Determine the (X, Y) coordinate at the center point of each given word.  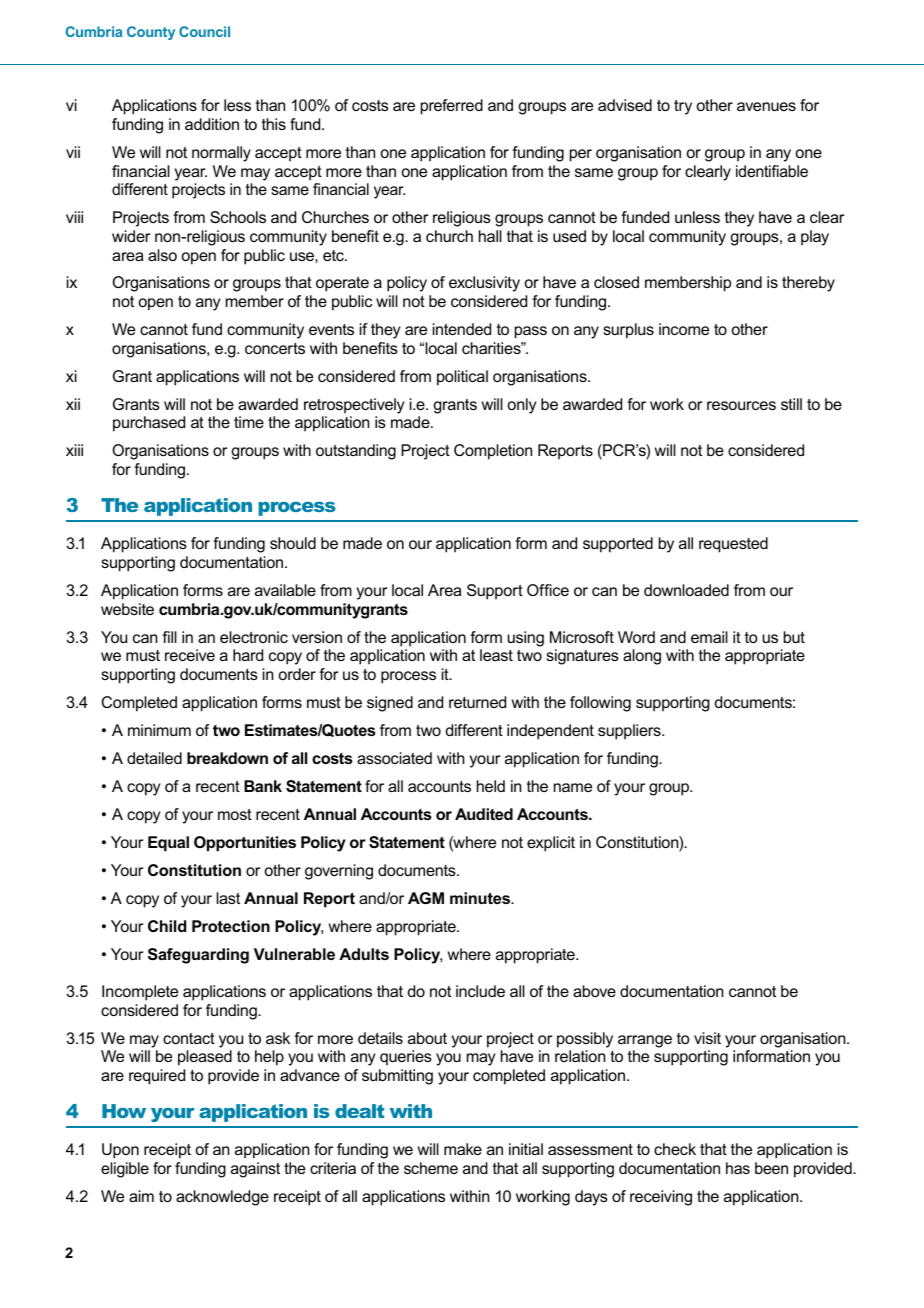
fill (169, 637)
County (151, 33)
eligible (125, 1170)
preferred (452, 107)
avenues (766, 106)
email (709, 637)
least (496, 655)
